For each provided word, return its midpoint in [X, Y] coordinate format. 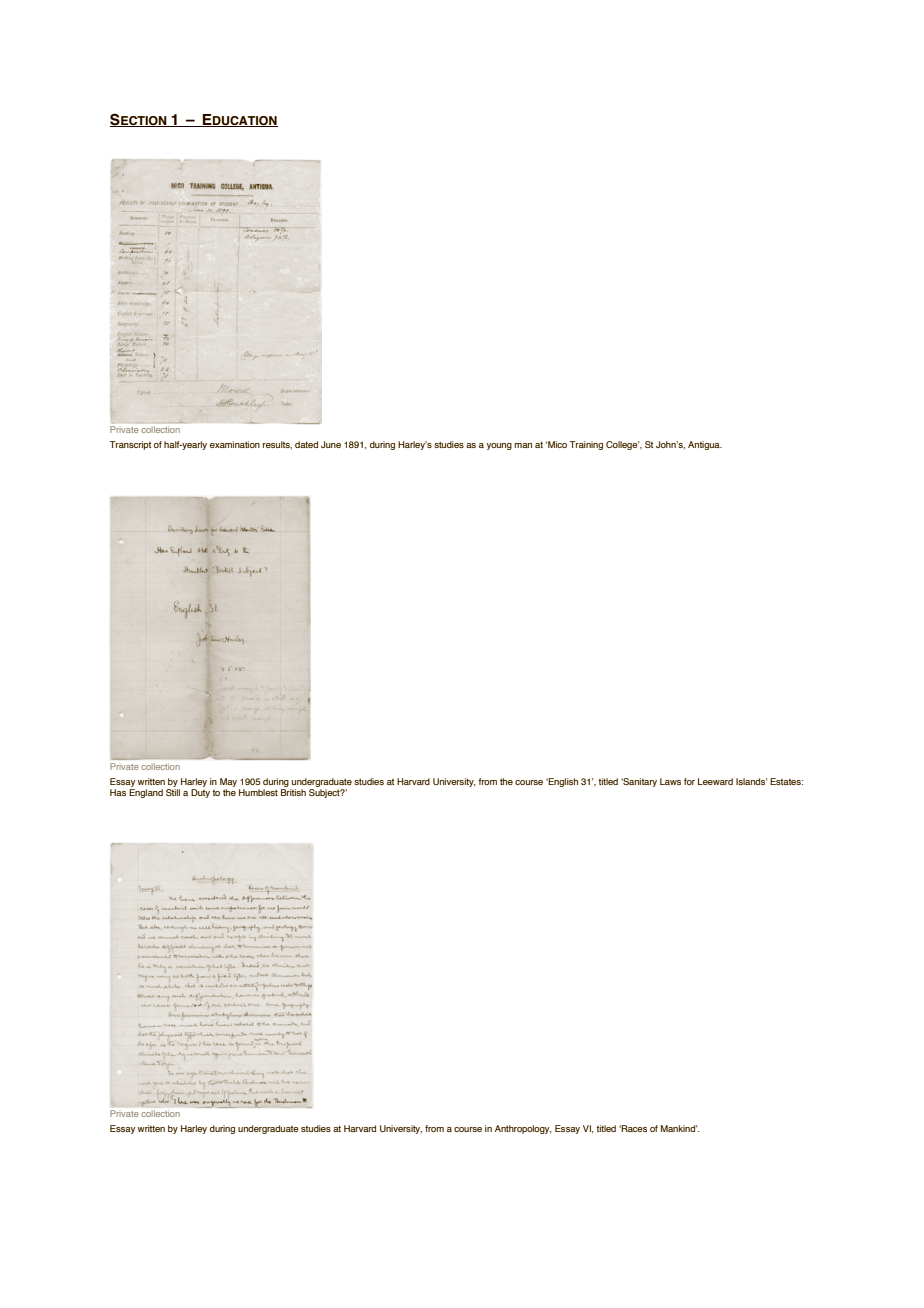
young [499, 446]
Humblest [258, 792]
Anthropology [523, 1129]
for [689, 781]
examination [235, 444]
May [228, 782]
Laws [670, 781]
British [293, 792]
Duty [200, 793]
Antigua [705, 445]
